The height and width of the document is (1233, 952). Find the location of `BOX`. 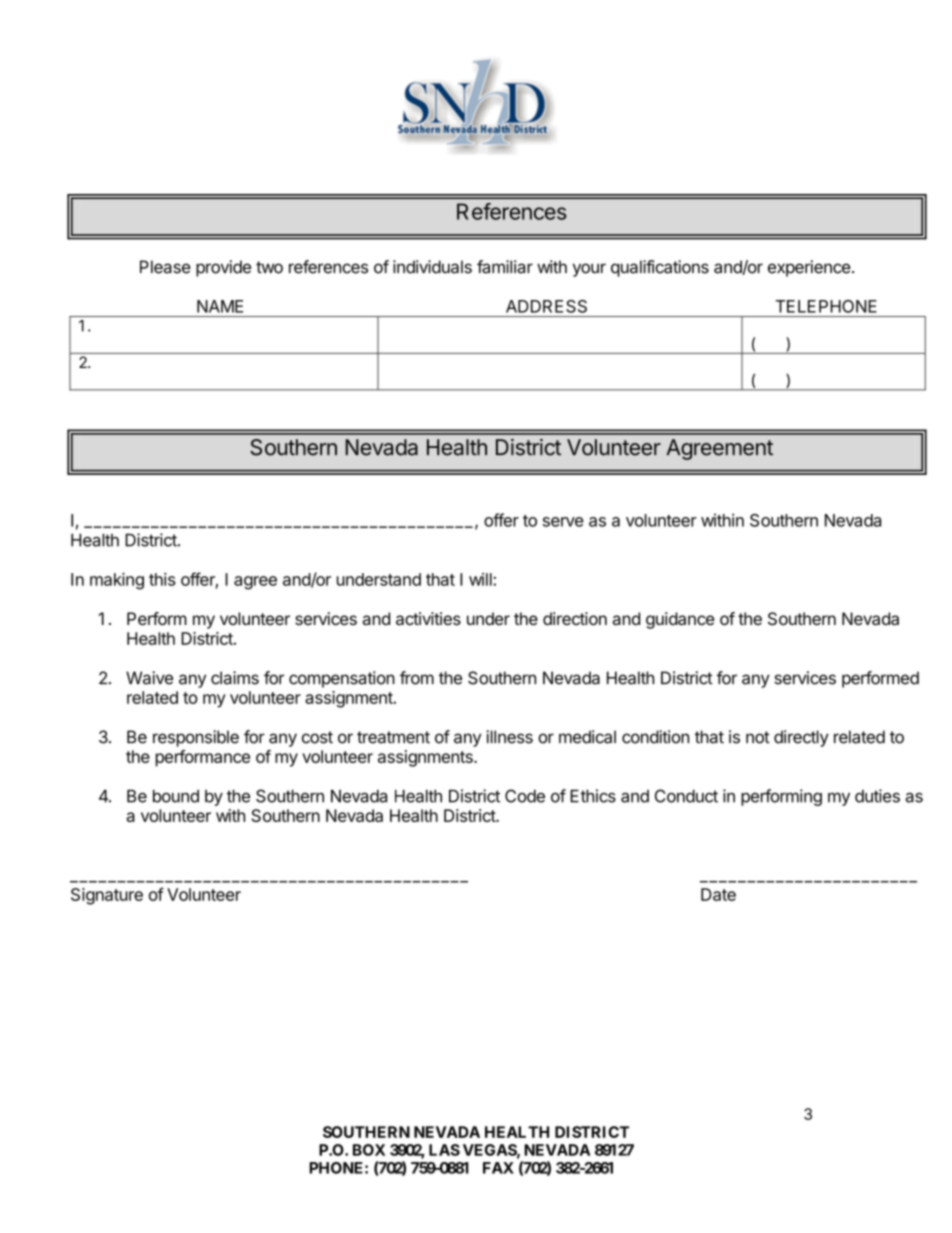

BOX is located at coordinates (369, 1150).
